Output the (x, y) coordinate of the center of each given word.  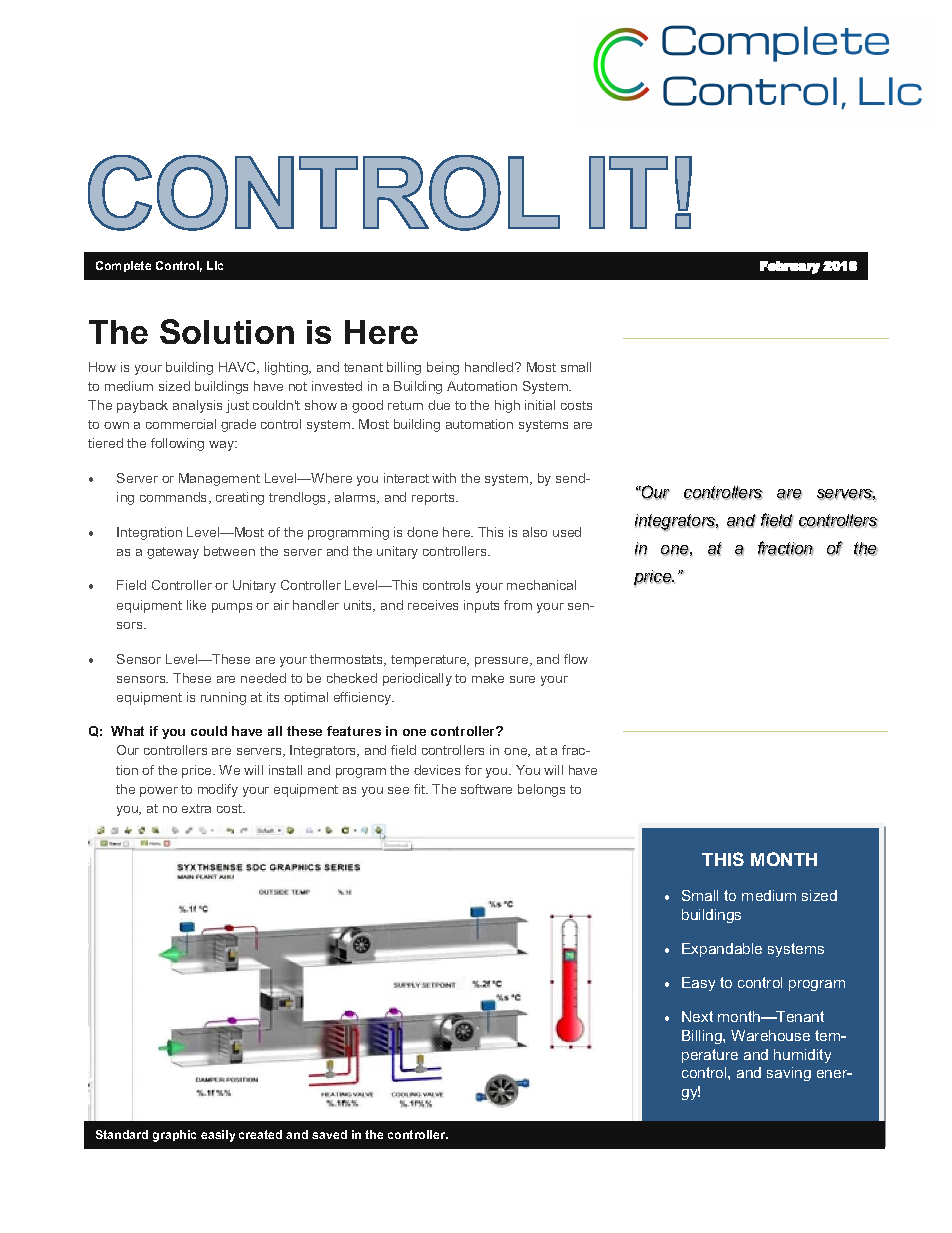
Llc (215, 265)
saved (329, 1134)
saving (789, 1074)
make (488, 678)
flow (576, 659)
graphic (174, 1136)
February (790, 267)
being (443, 368)
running (223, 698)
